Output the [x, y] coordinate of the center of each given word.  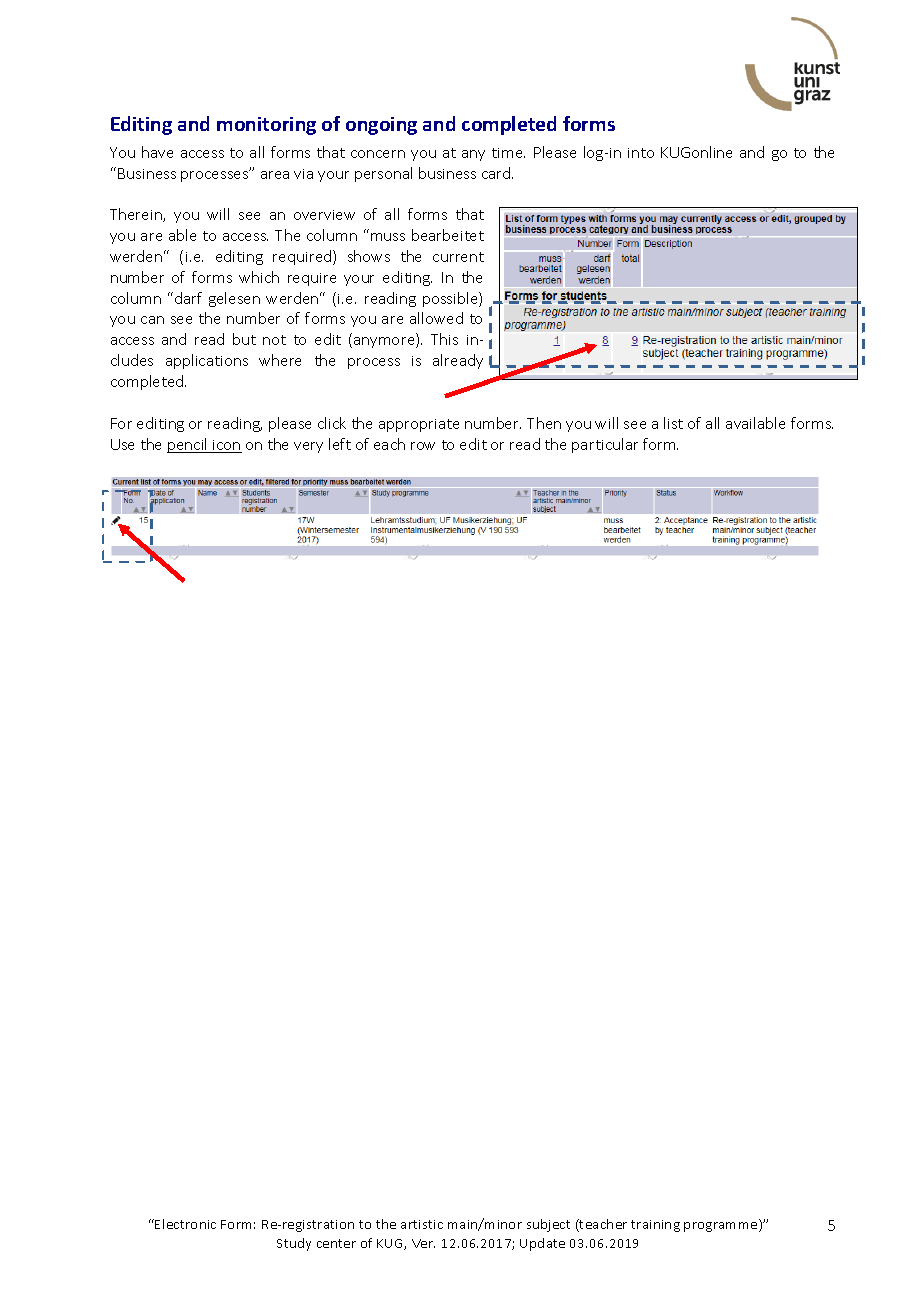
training [655, 1226]
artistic [422, 1224]
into [641, 153]
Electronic [185, 1224]
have [157, 152]
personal [383, 174]
